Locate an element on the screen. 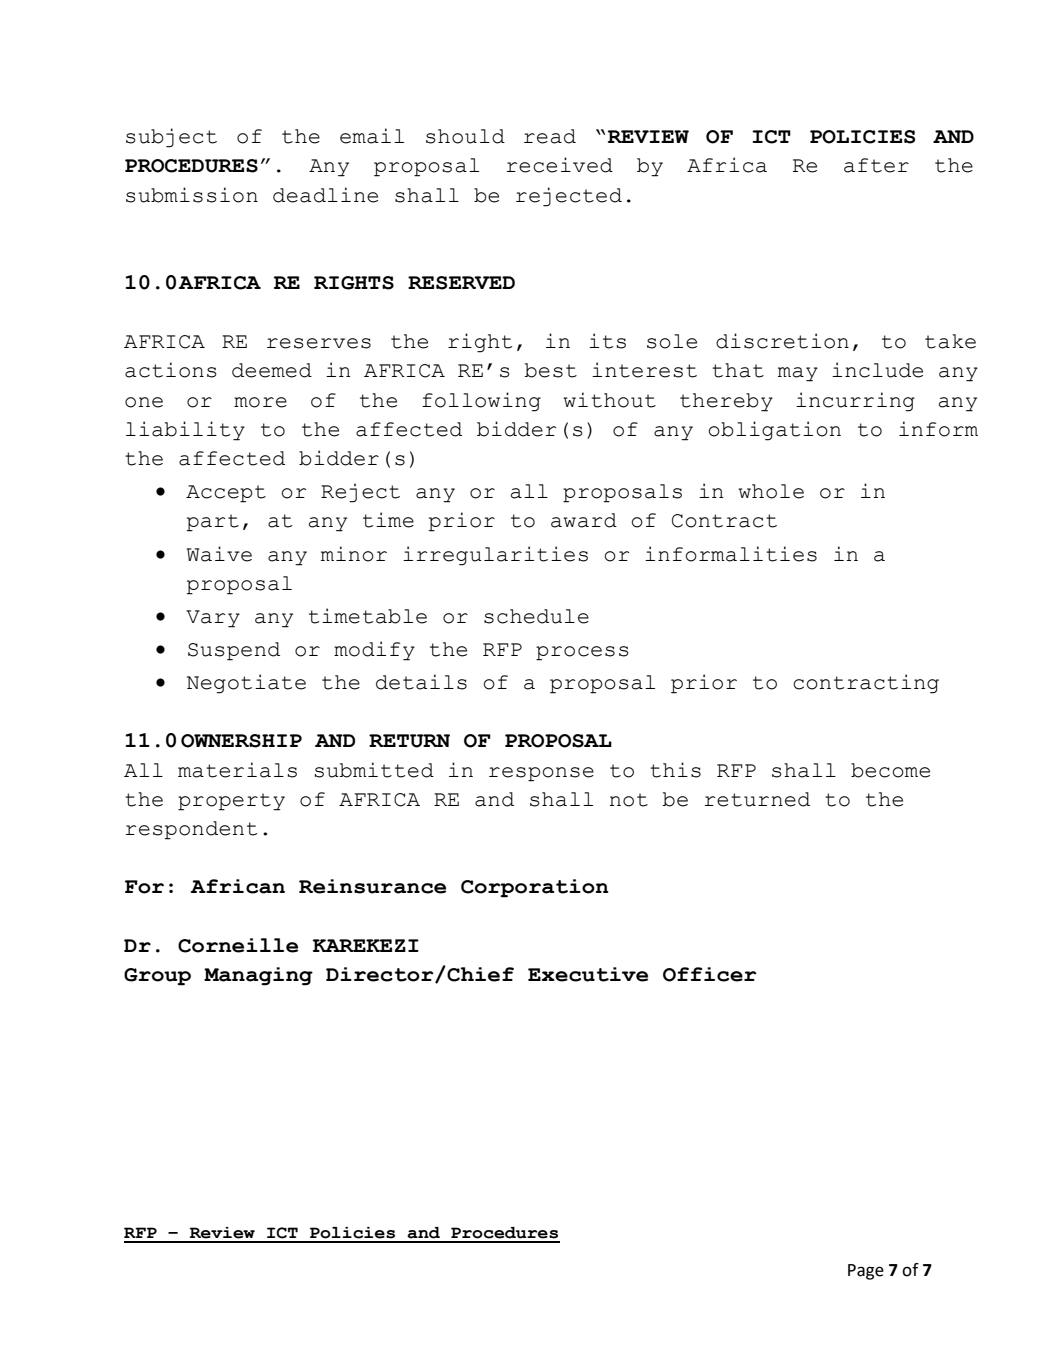  after is located at coordinates (876, 165).
